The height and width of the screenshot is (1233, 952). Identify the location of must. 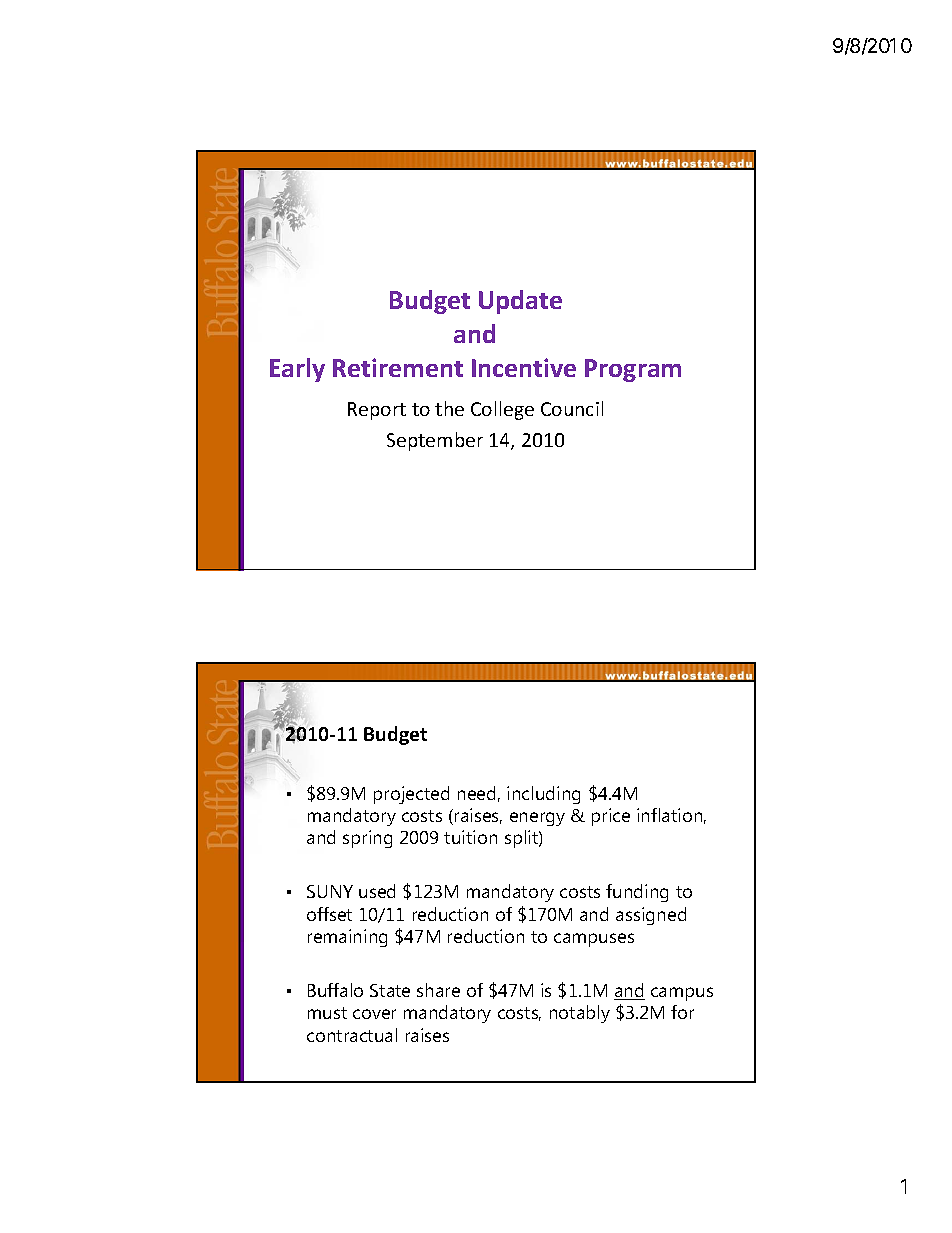
(327, 1013).
